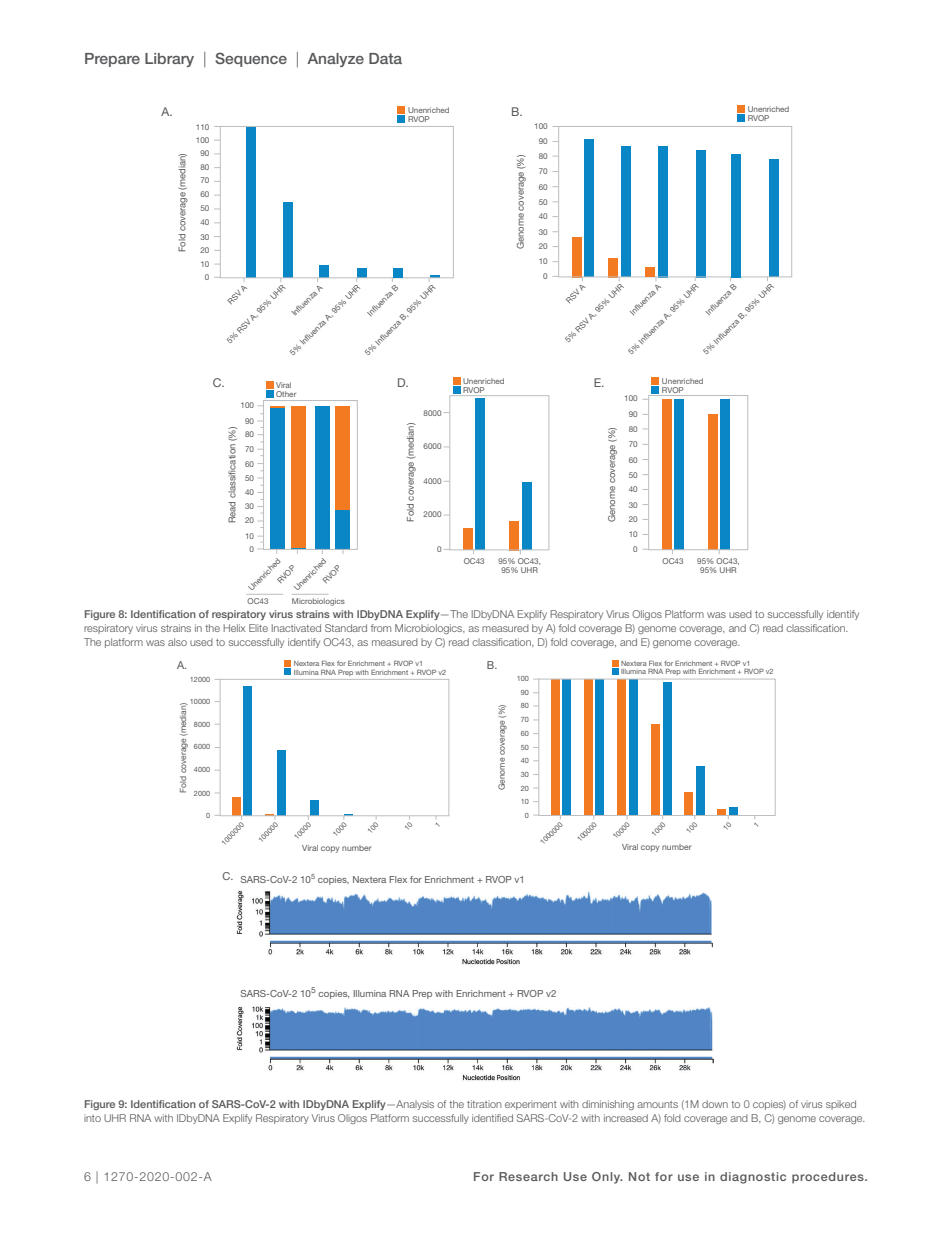 The width and height of the document is (952, 1233). I want to click on Standard, so click(346, 628).
